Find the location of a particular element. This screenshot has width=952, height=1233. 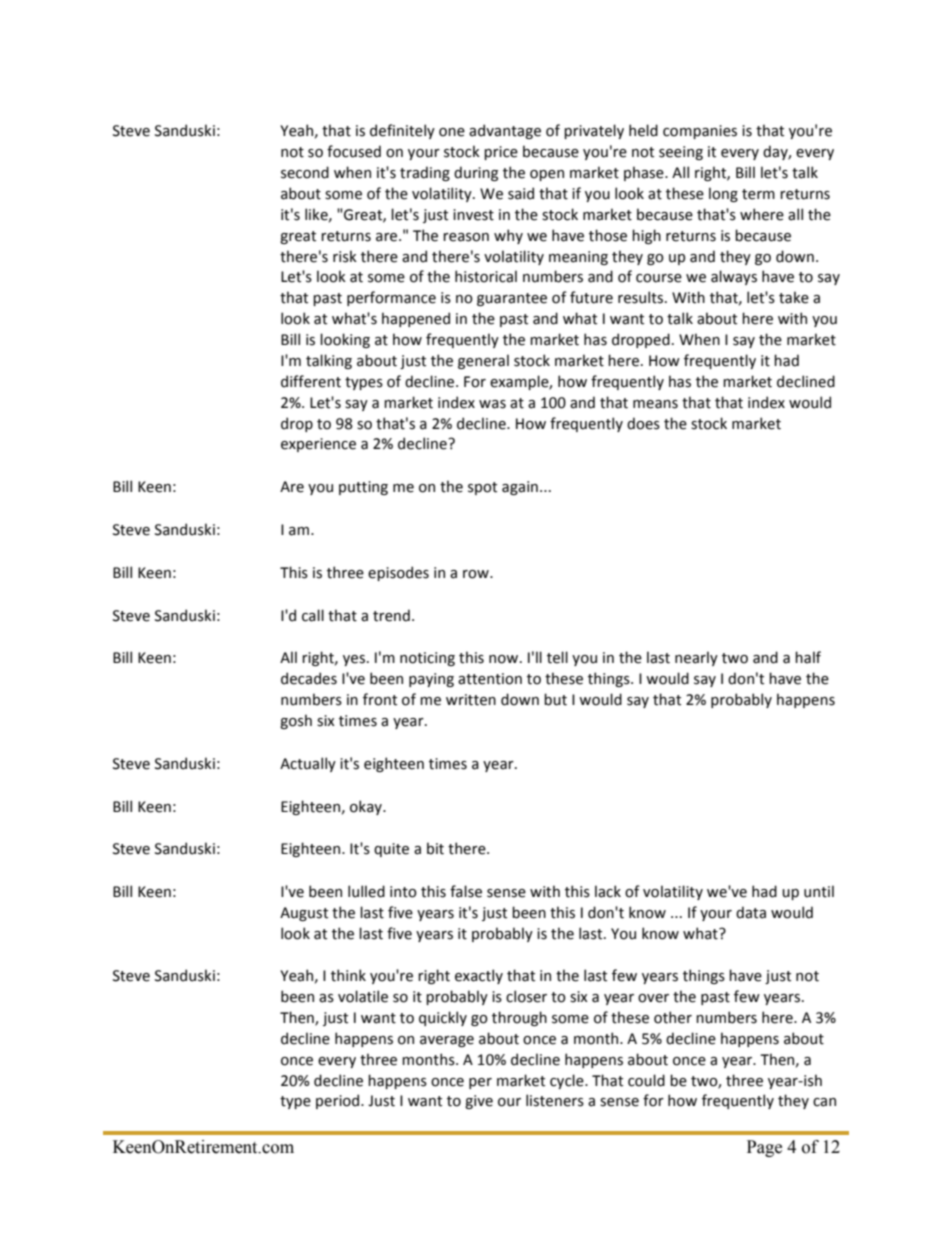

period is located at coordinates (339, 1101).
